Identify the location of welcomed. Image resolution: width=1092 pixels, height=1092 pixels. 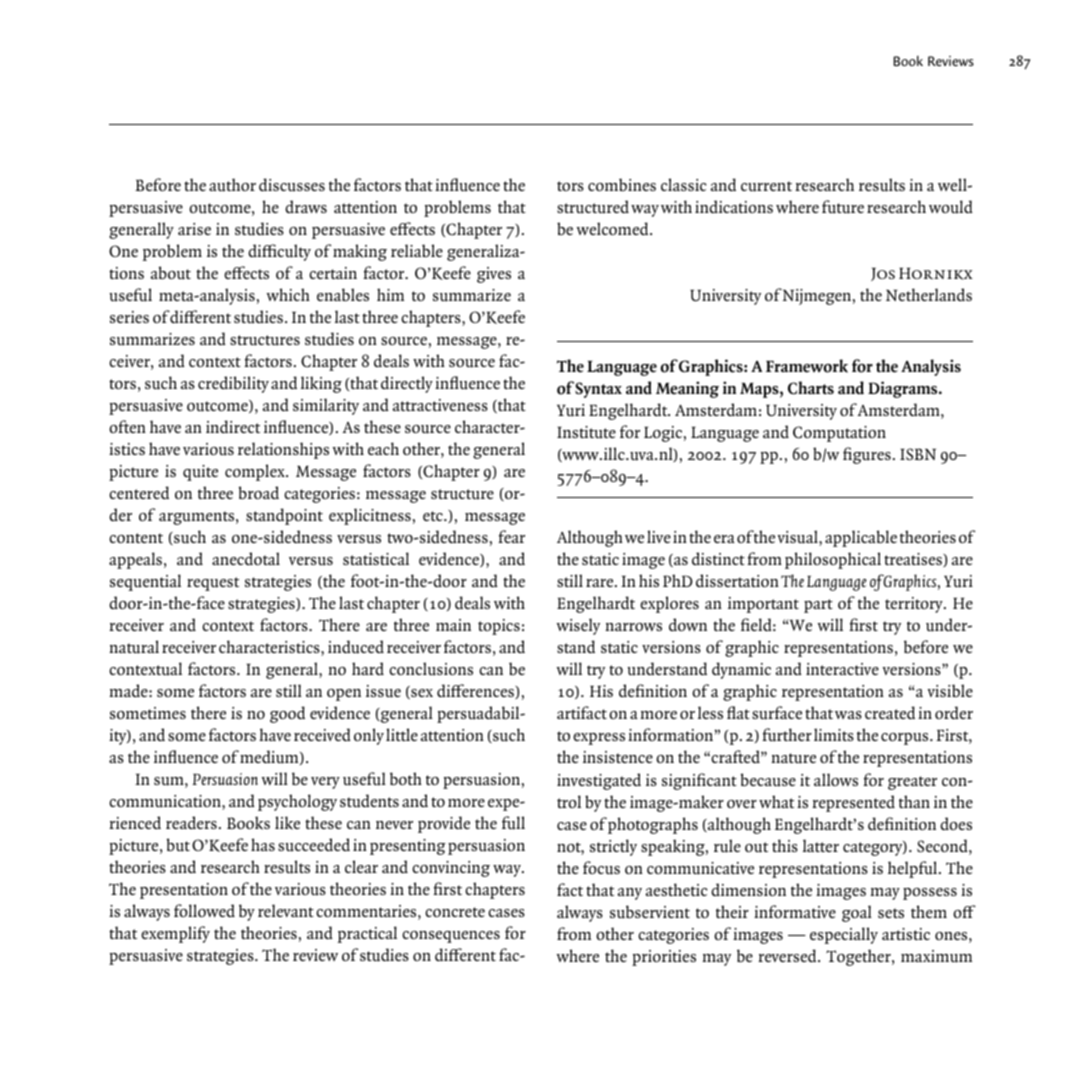
(614, 228).
